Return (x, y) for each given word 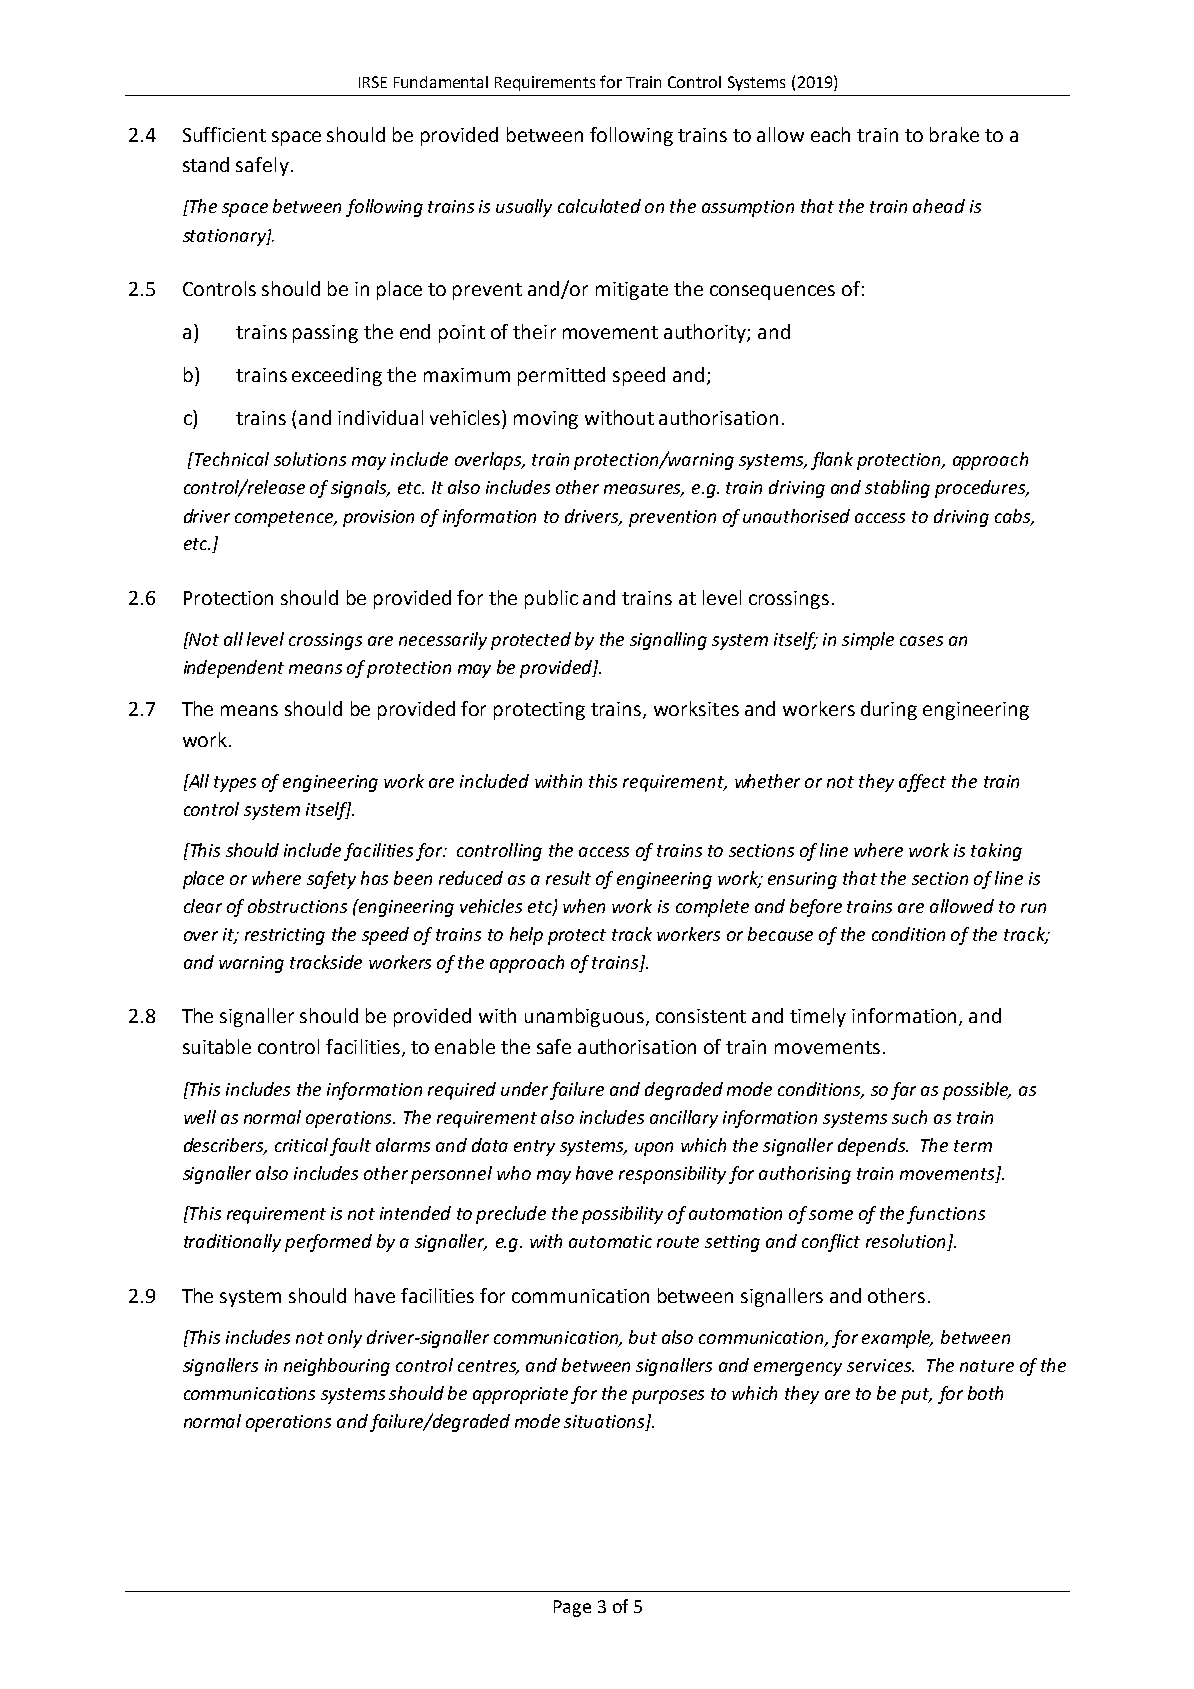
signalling (668, 641)
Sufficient (224, 134)
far (903, 1091)
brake (954, 134)
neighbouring (337, 1367)
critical (303, 1146)
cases (921, 641)
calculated (599, 206)
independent (234, 669)
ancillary (684, 1119)
